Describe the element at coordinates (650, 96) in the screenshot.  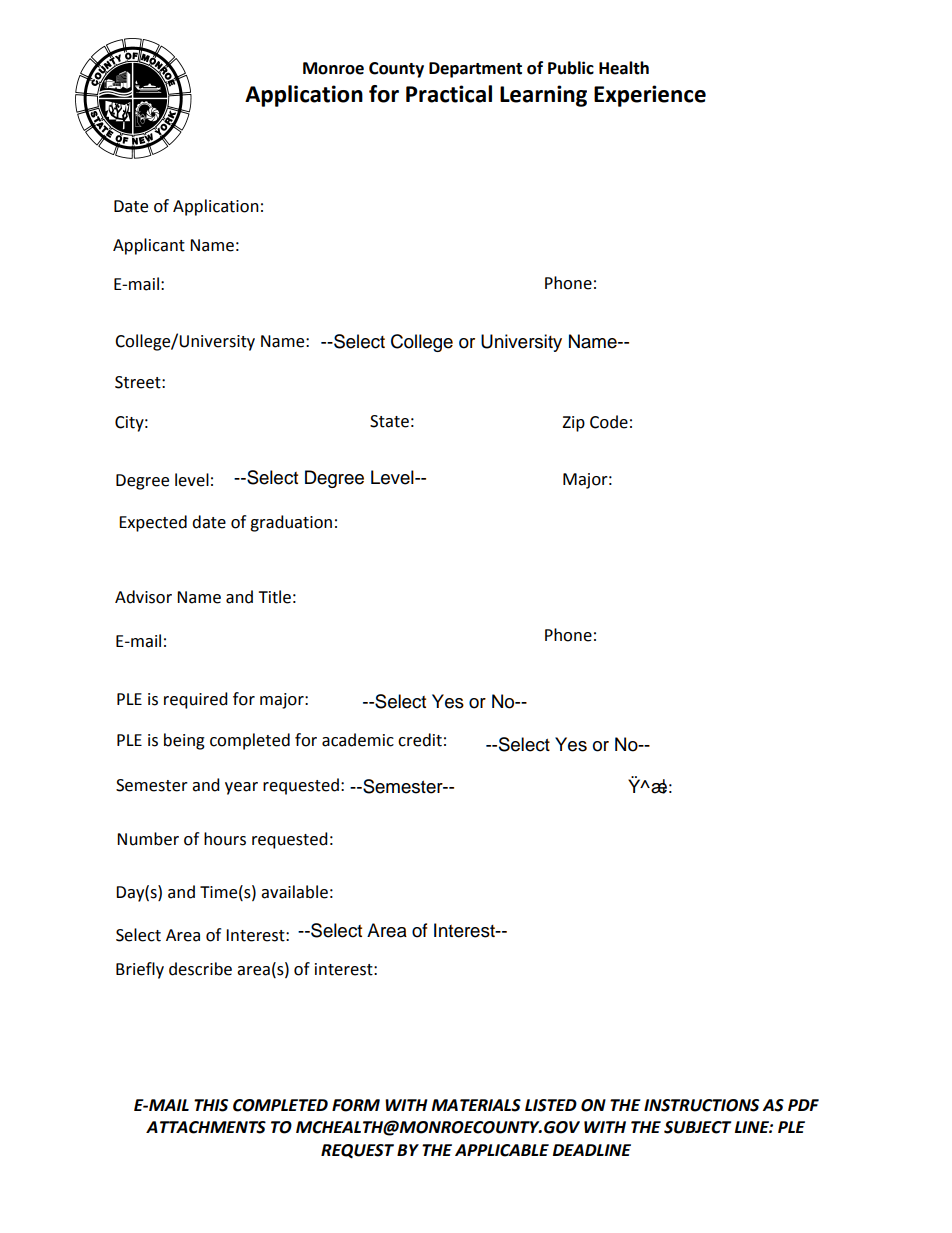
I see `Experience` at that location.
